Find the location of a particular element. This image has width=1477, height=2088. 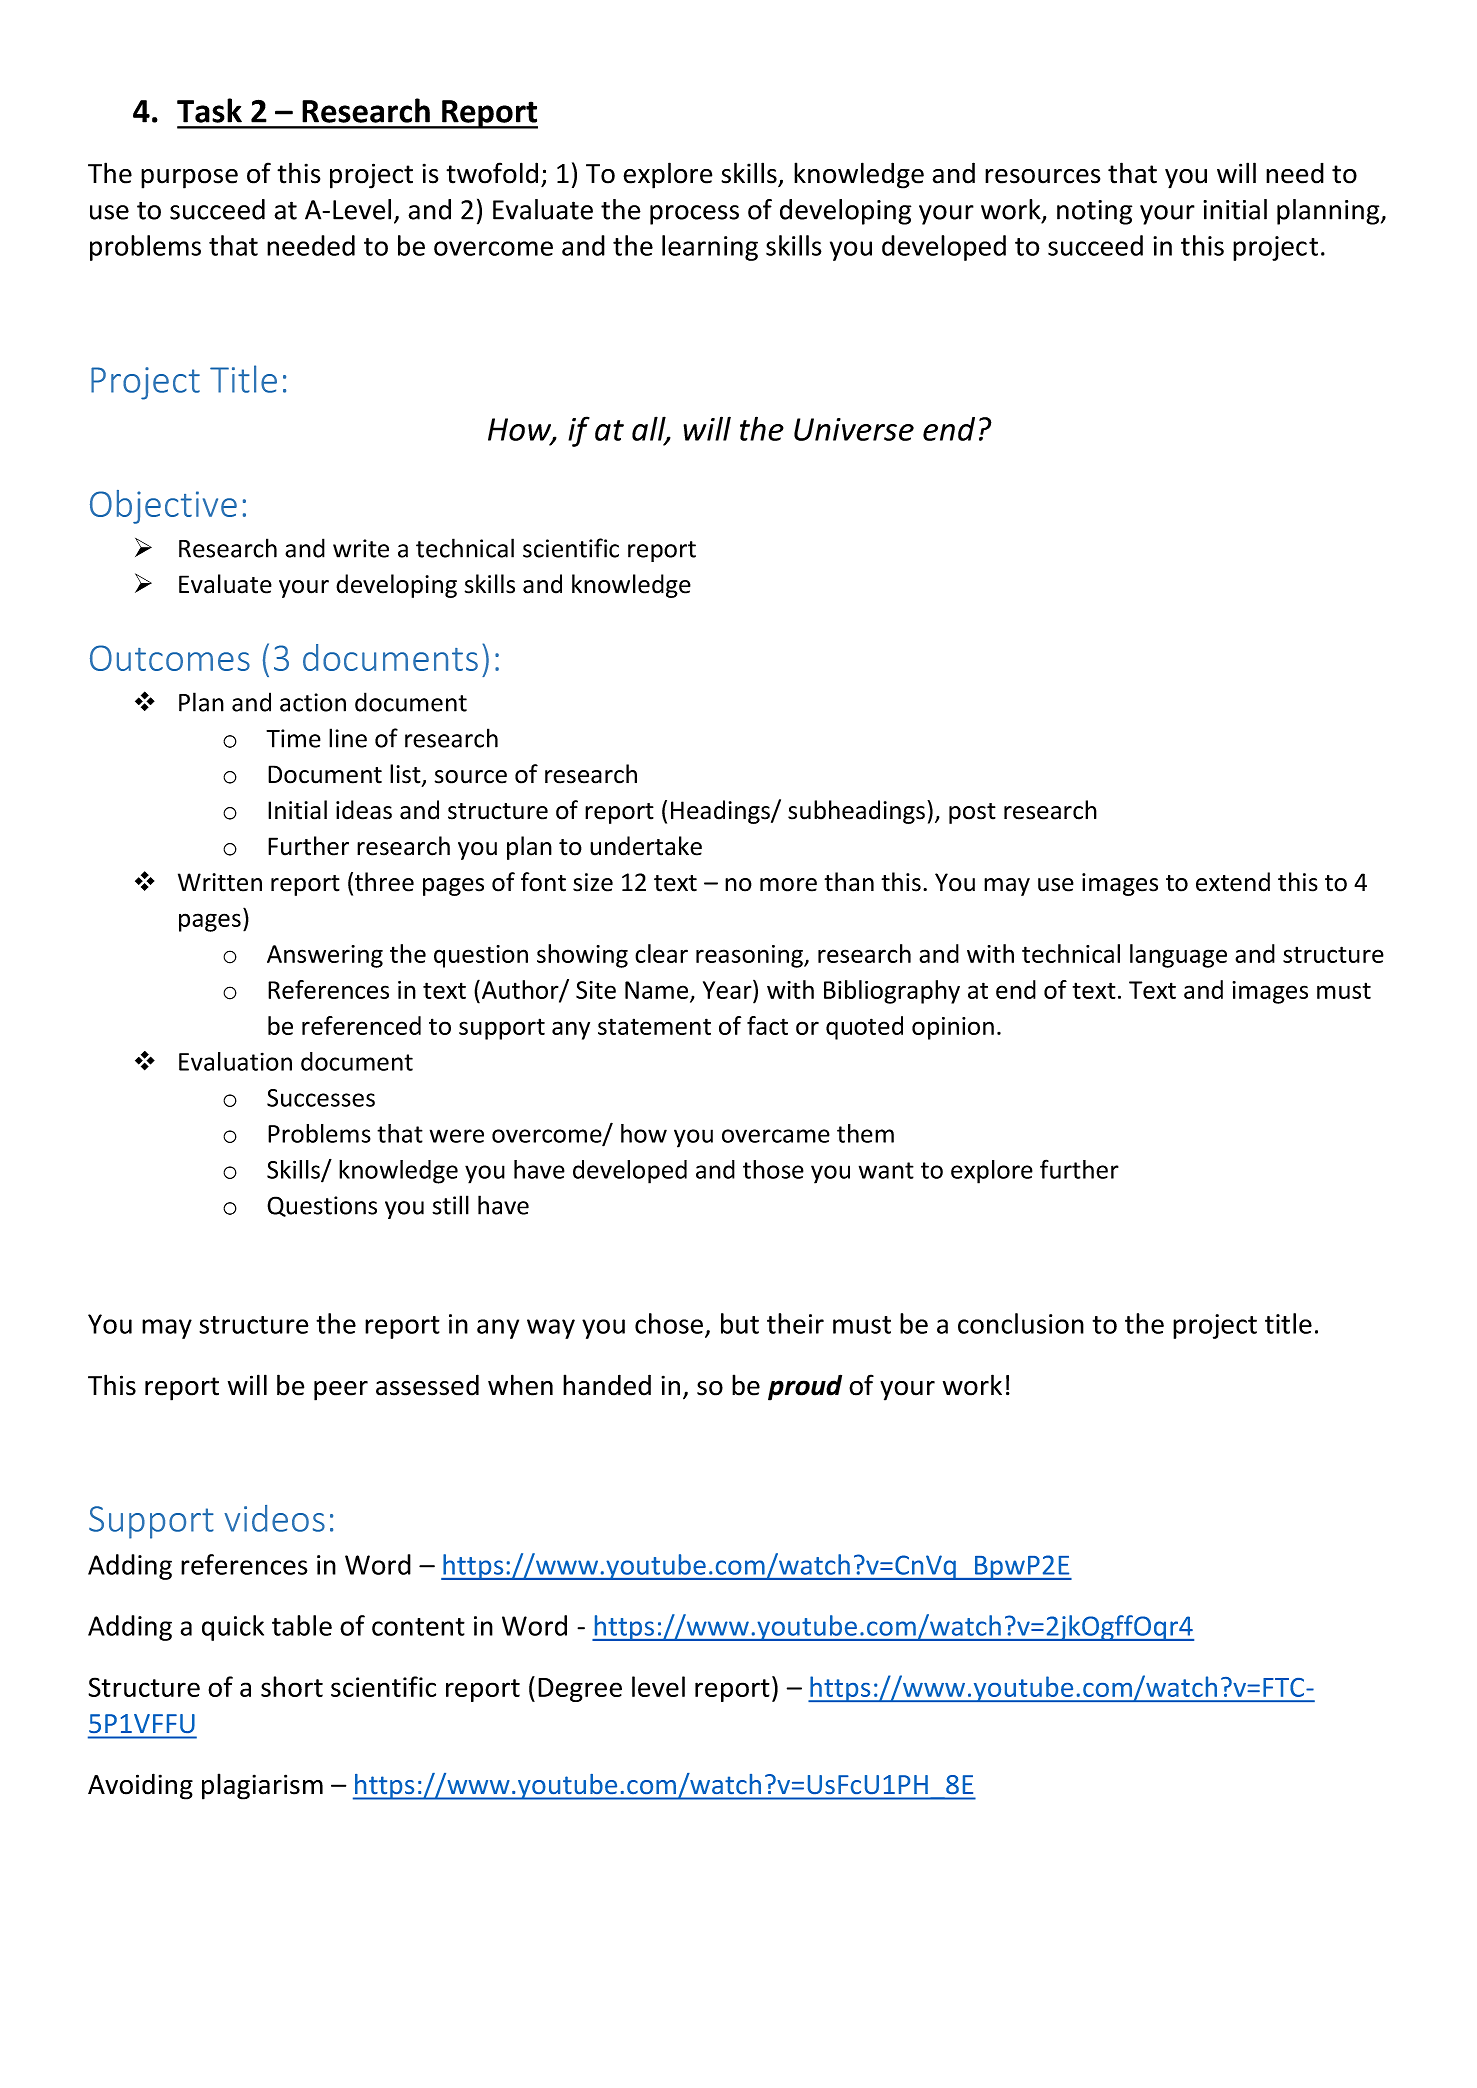

language is located at coordinates (1178, 956).
